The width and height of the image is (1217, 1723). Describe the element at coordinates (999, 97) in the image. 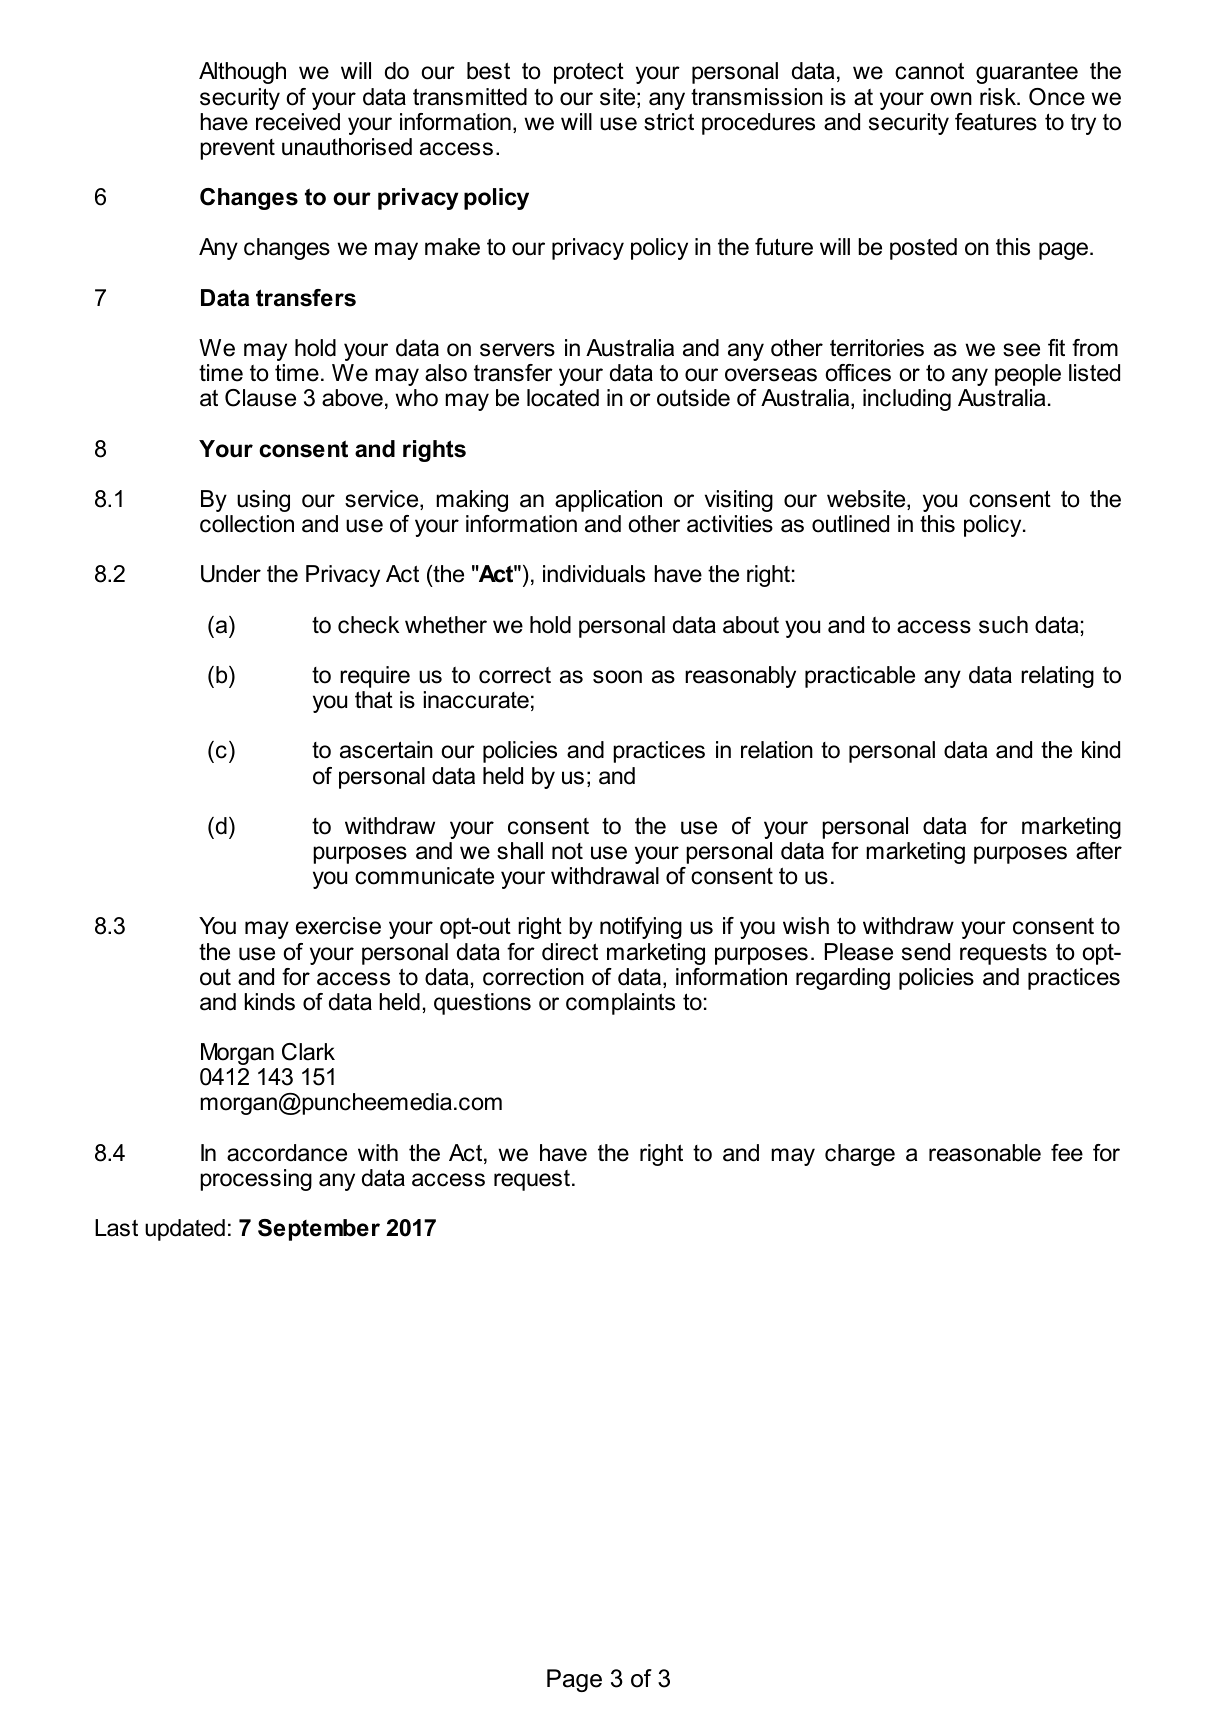

I see `risk` at that location.
